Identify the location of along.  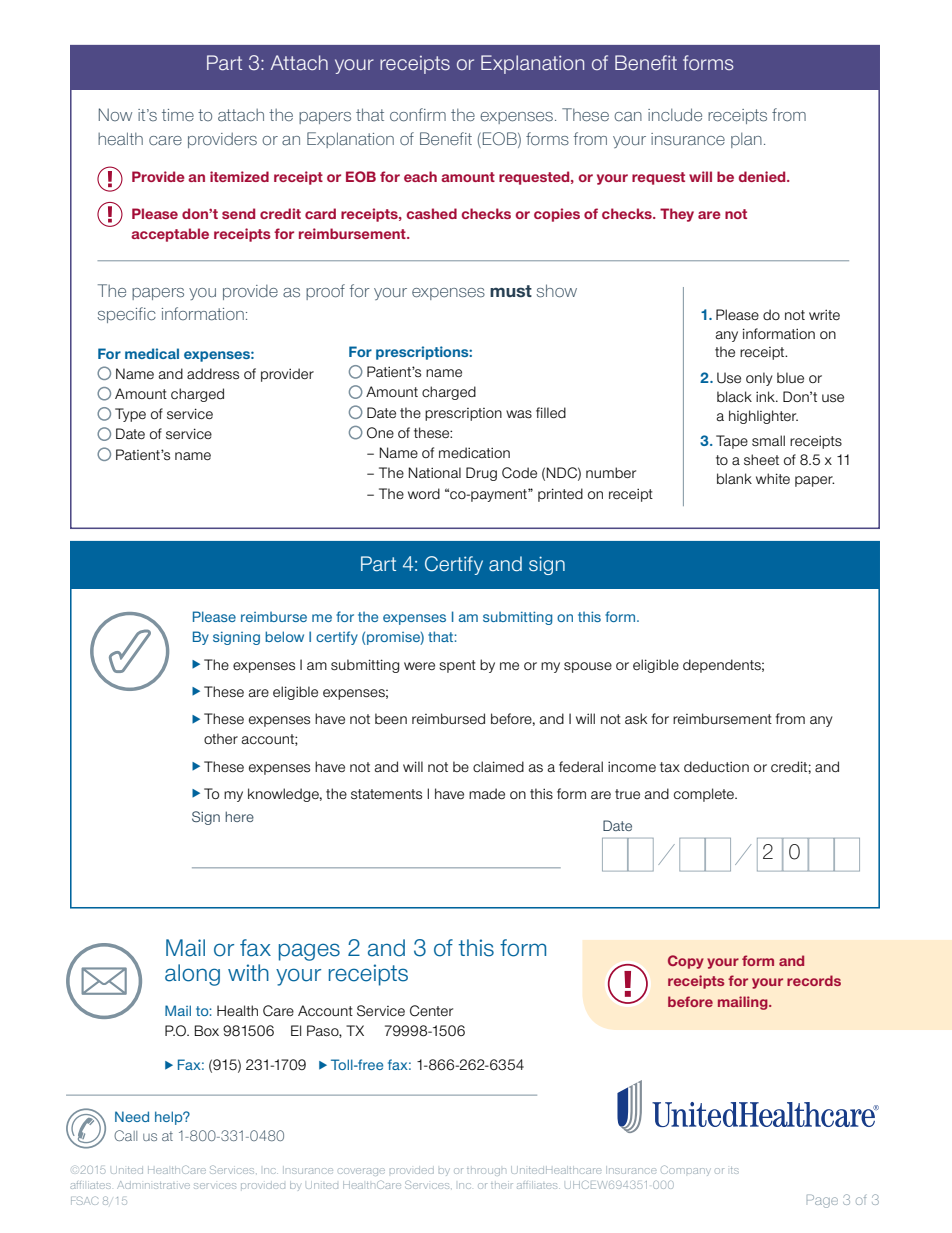
(192, 975).
